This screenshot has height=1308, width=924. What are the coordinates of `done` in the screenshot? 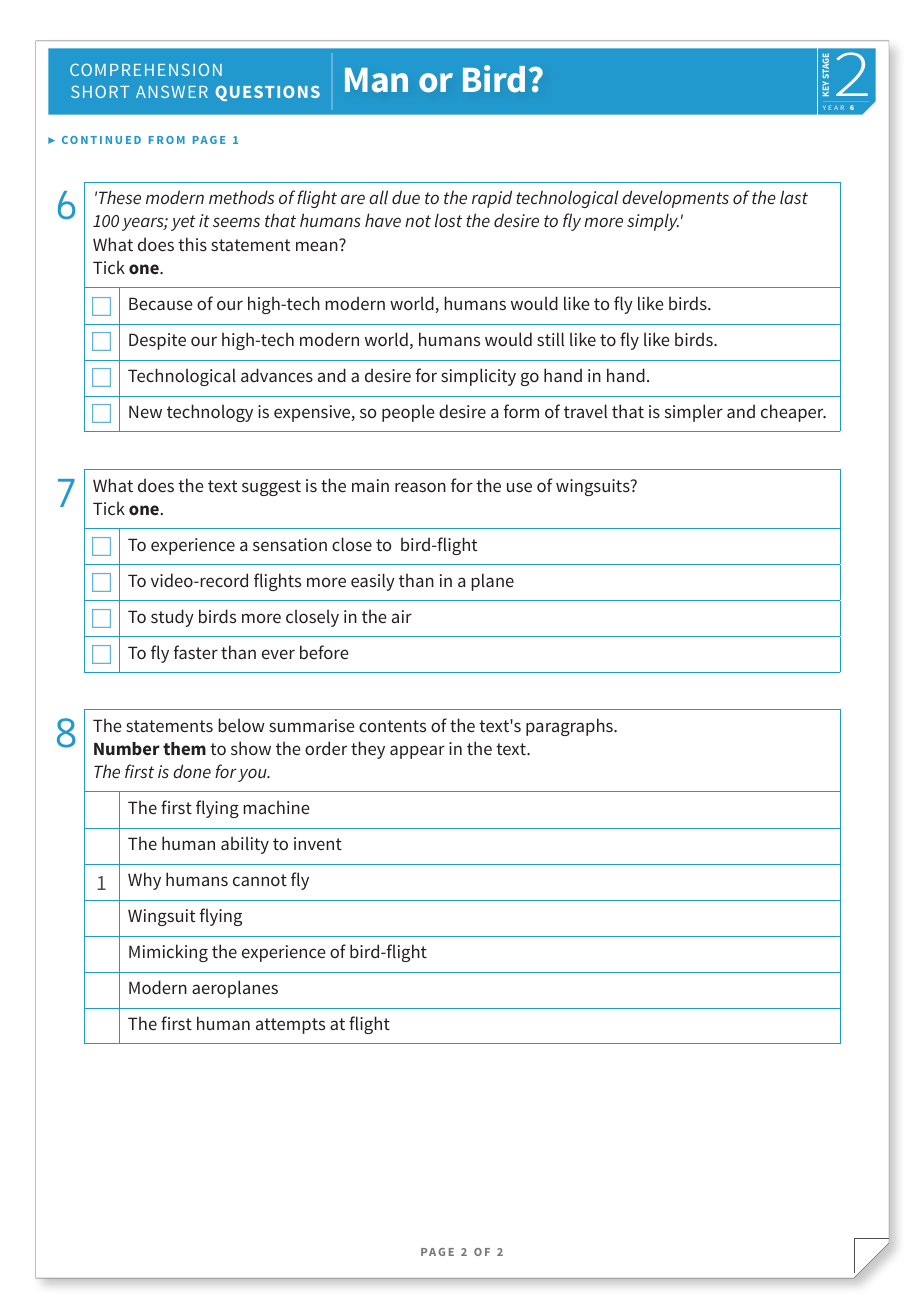 It's located at (192, 771).
